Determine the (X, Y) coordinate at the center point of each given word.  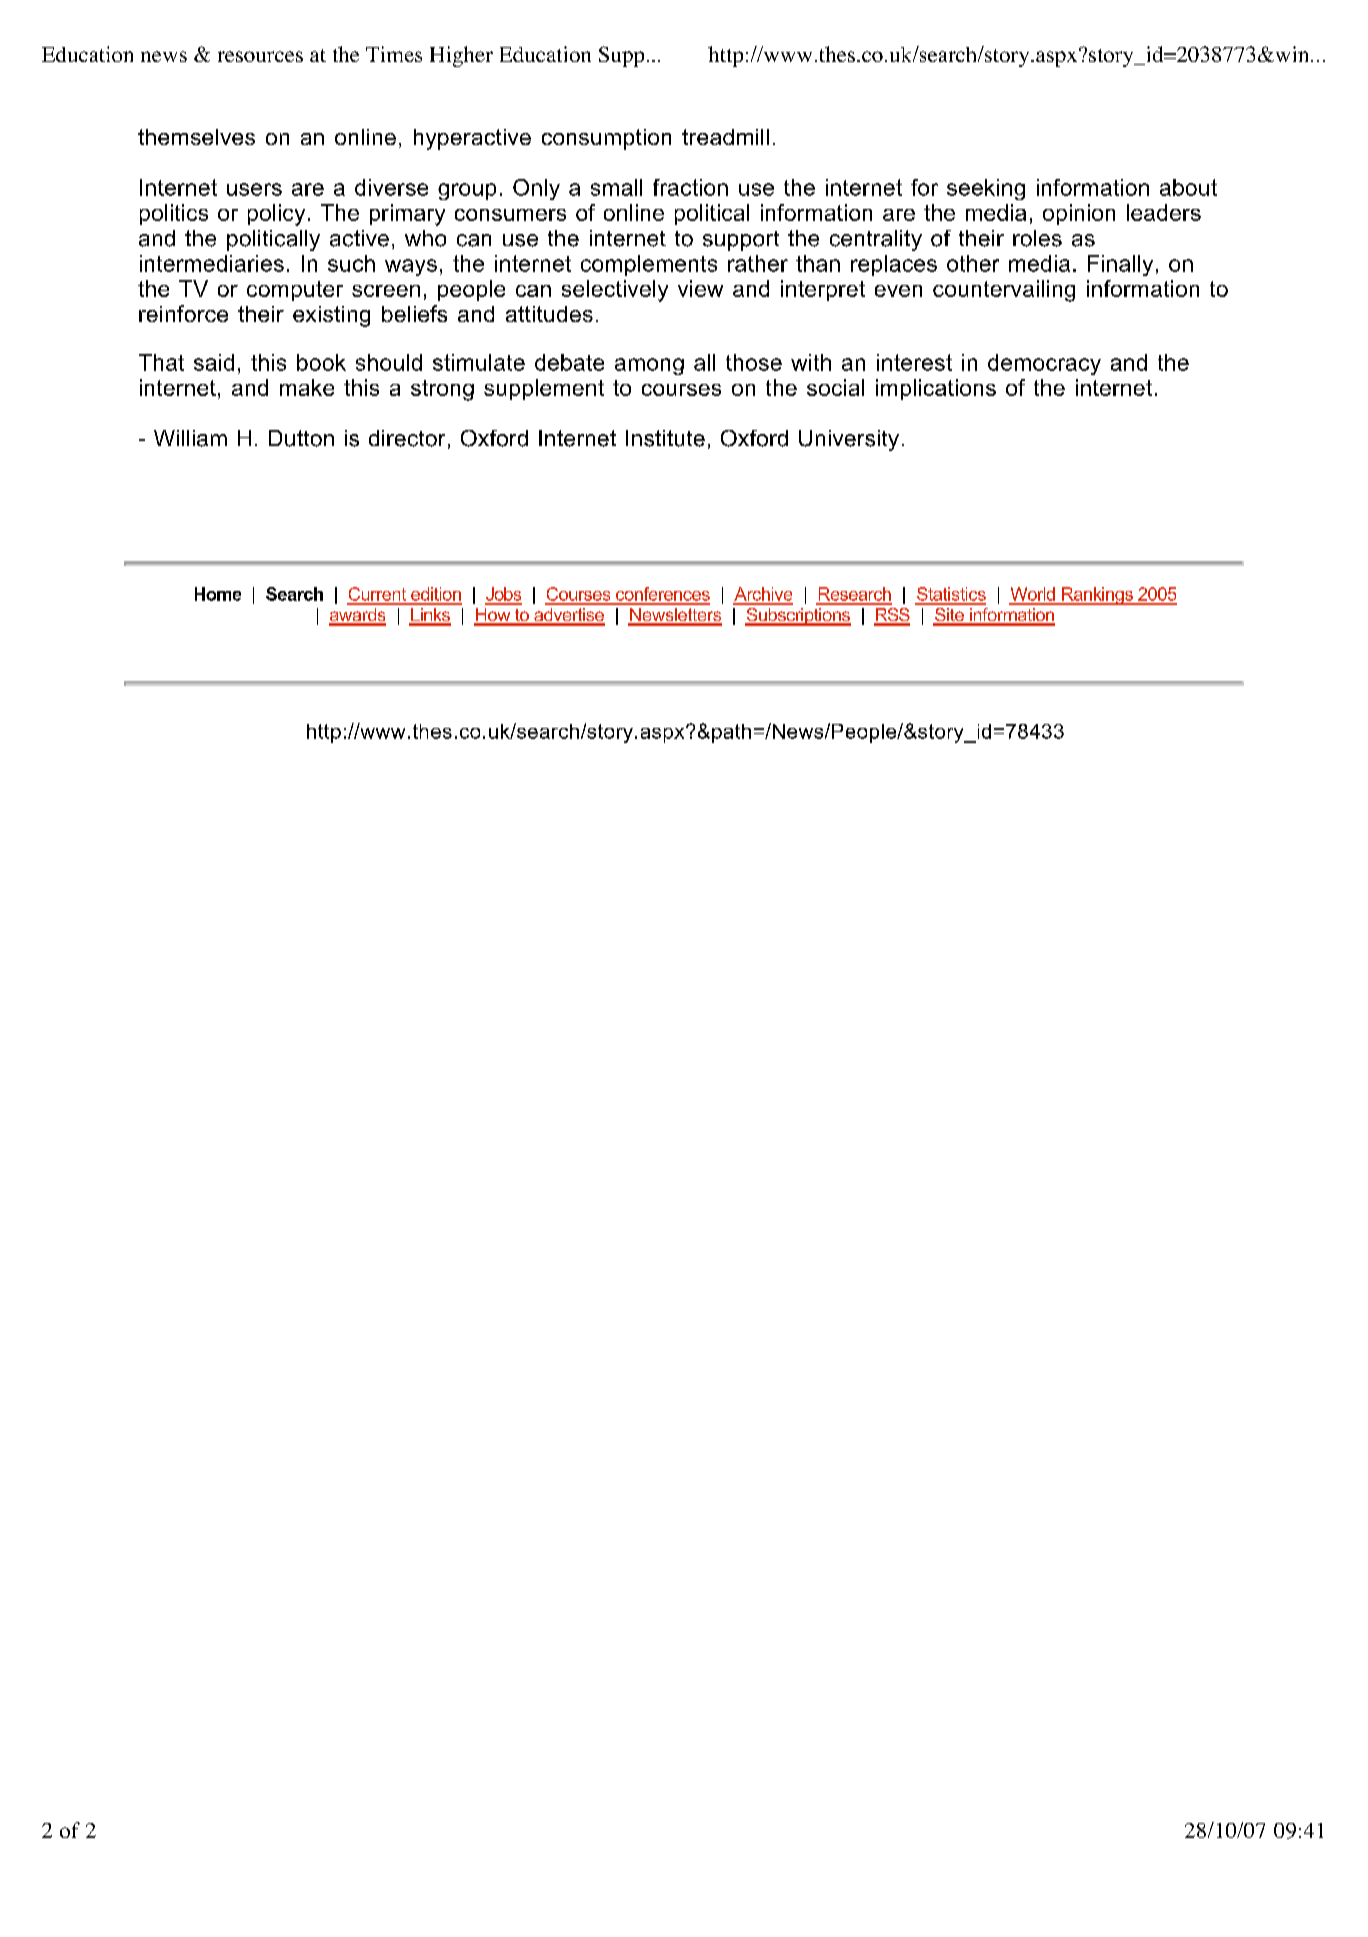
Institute (665, 438)
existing (331, 316)
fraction (690, 187)
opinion (1079, 214)
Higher (461, 56)
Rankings (1097, 596)
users (254, 189)
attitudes (549, 314)
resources (260, 56)
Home (218, 594)
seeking (986, 189)
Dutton (301, 438)
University (849, 440)
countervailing (1004, 291)
